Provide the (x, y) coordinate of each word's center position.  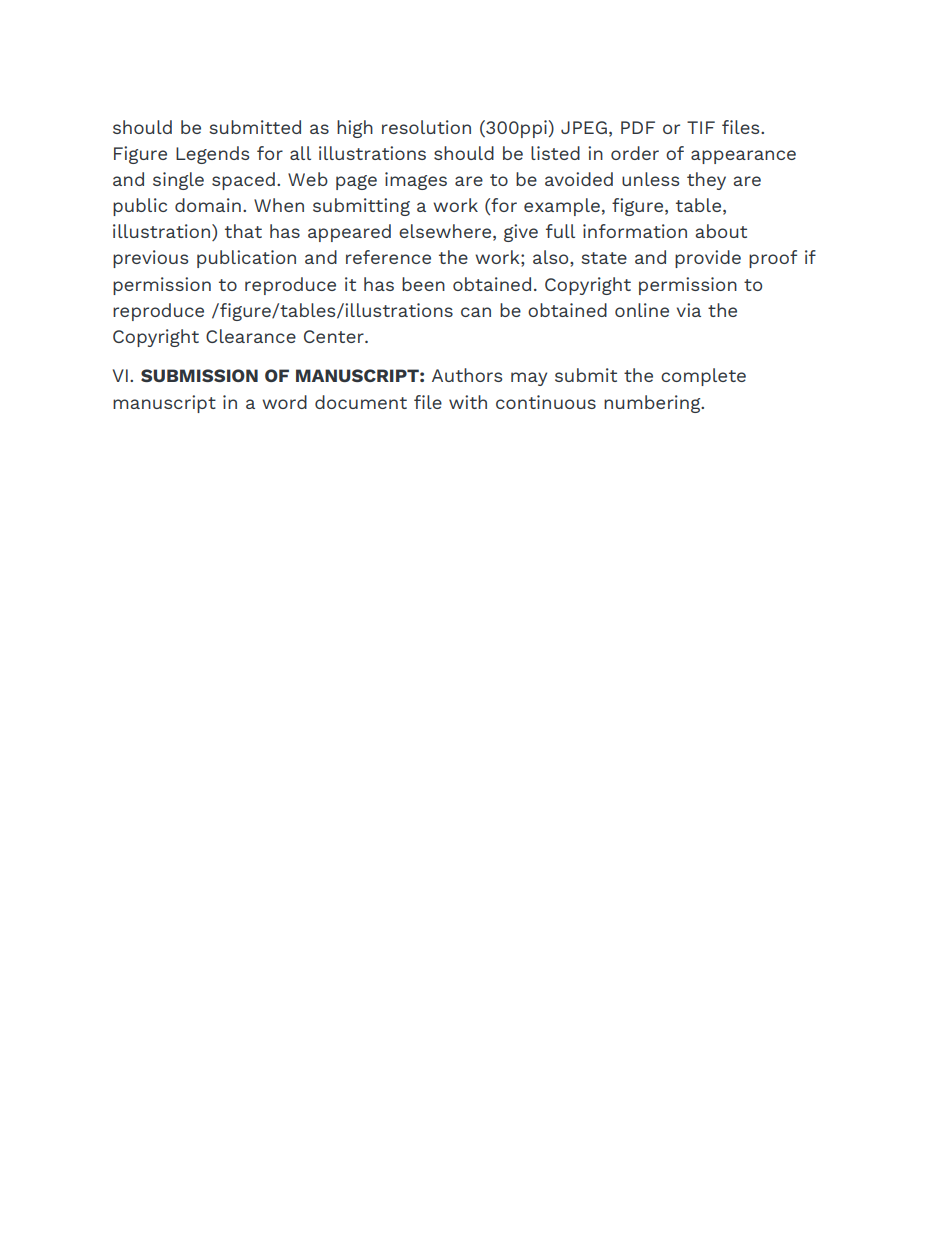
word (284, 402)
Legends (212, 155)
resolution (426, 127)
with (468, 402)
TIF (701, 127)
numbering (653, 404)
